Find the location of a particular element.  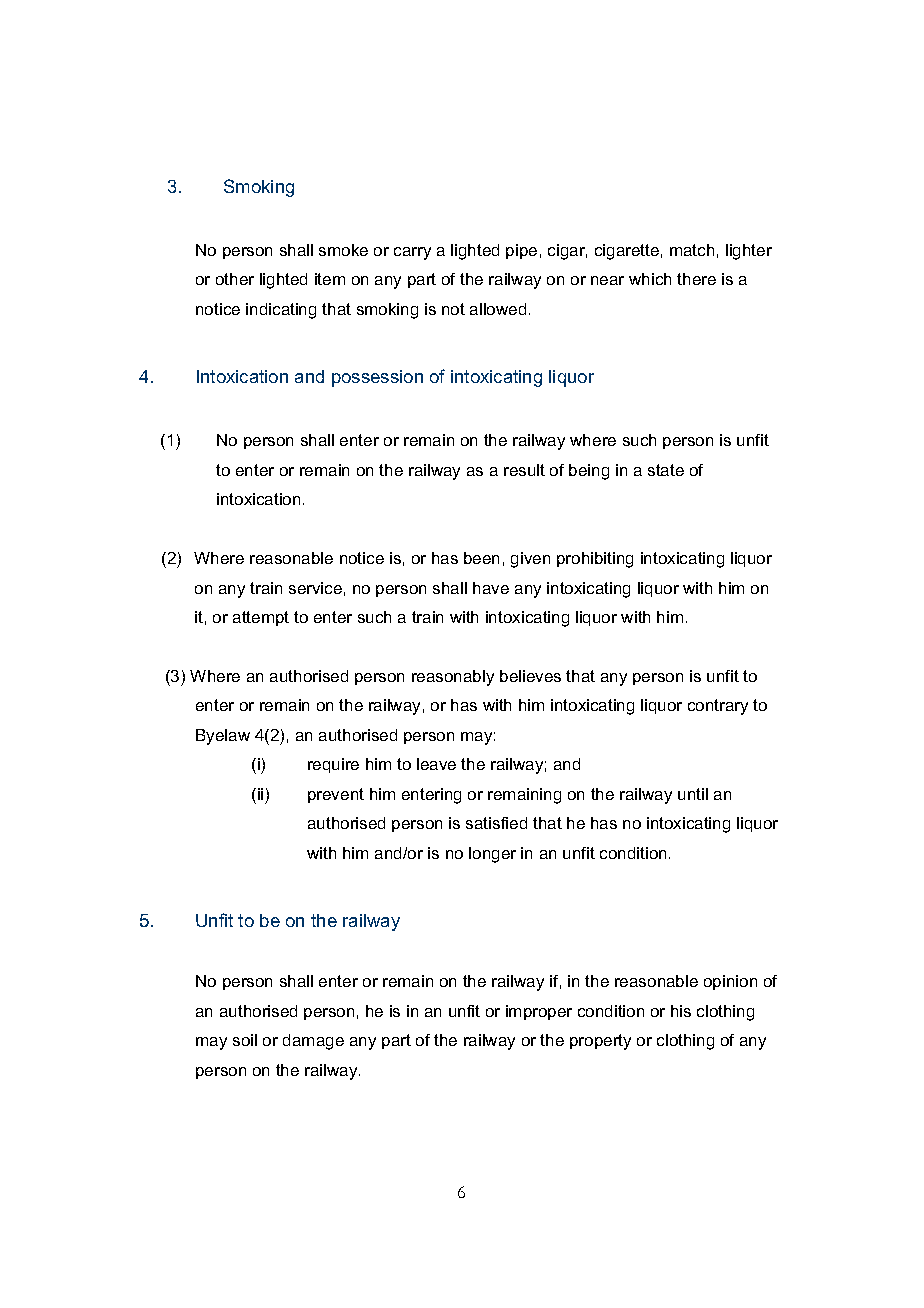

item is located at coordinates (330, 279).
